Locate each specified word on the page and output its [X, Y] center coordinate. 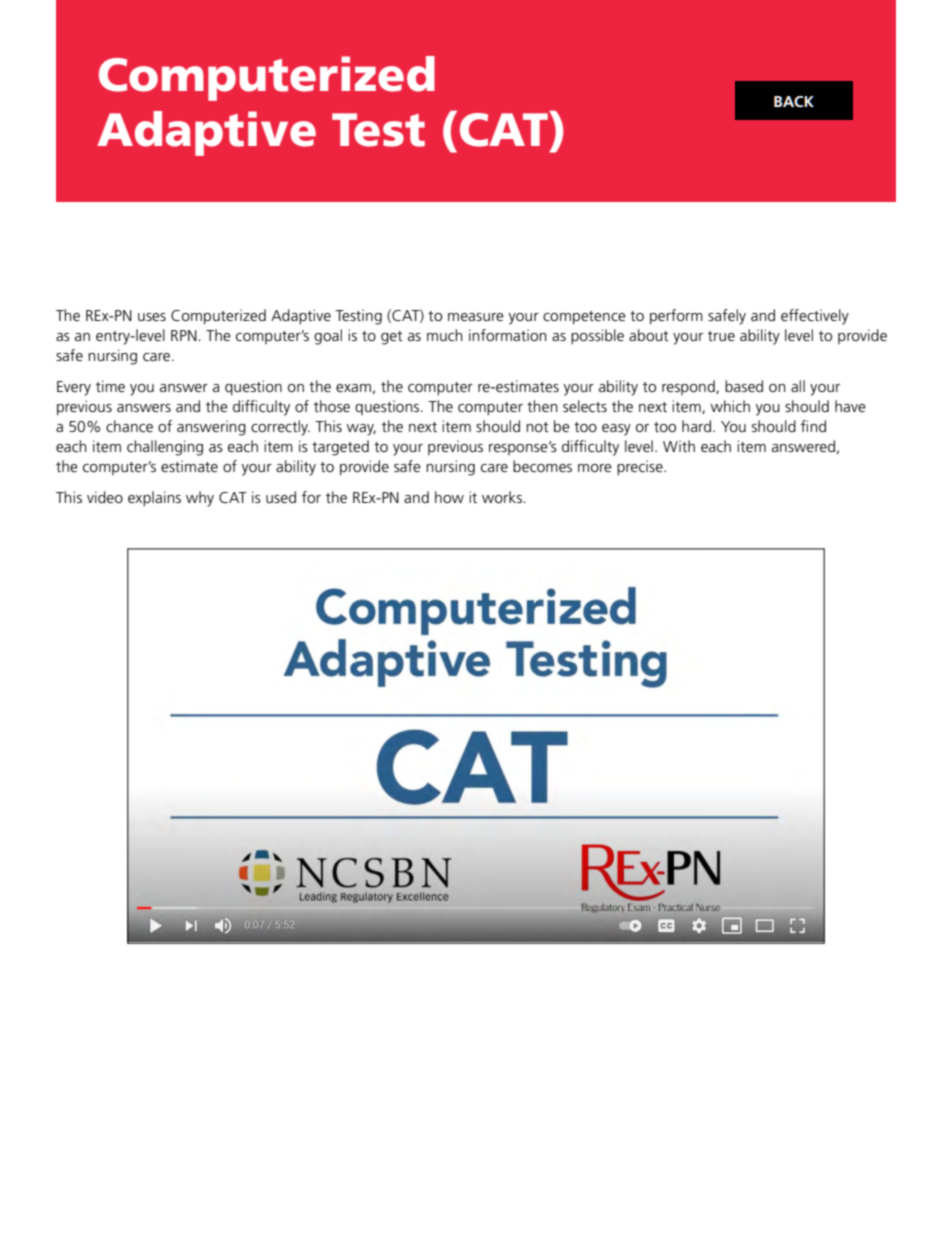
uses [152, 317]
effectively [815, 317]
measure [476, 317]
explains [154, 499]
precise [641, 468]
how [449, 497]
